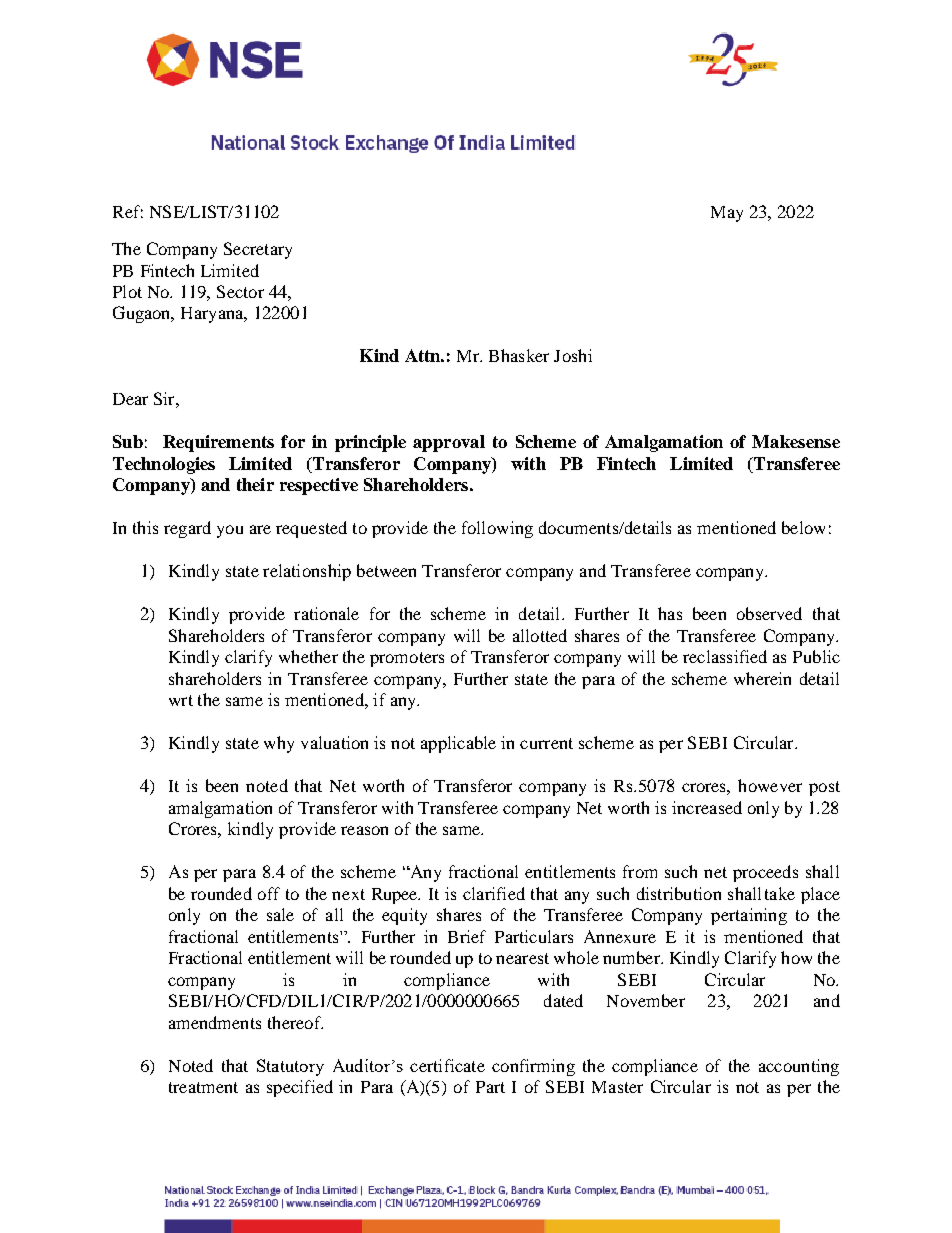  I want to click on Joshi, so click(573, 355).
